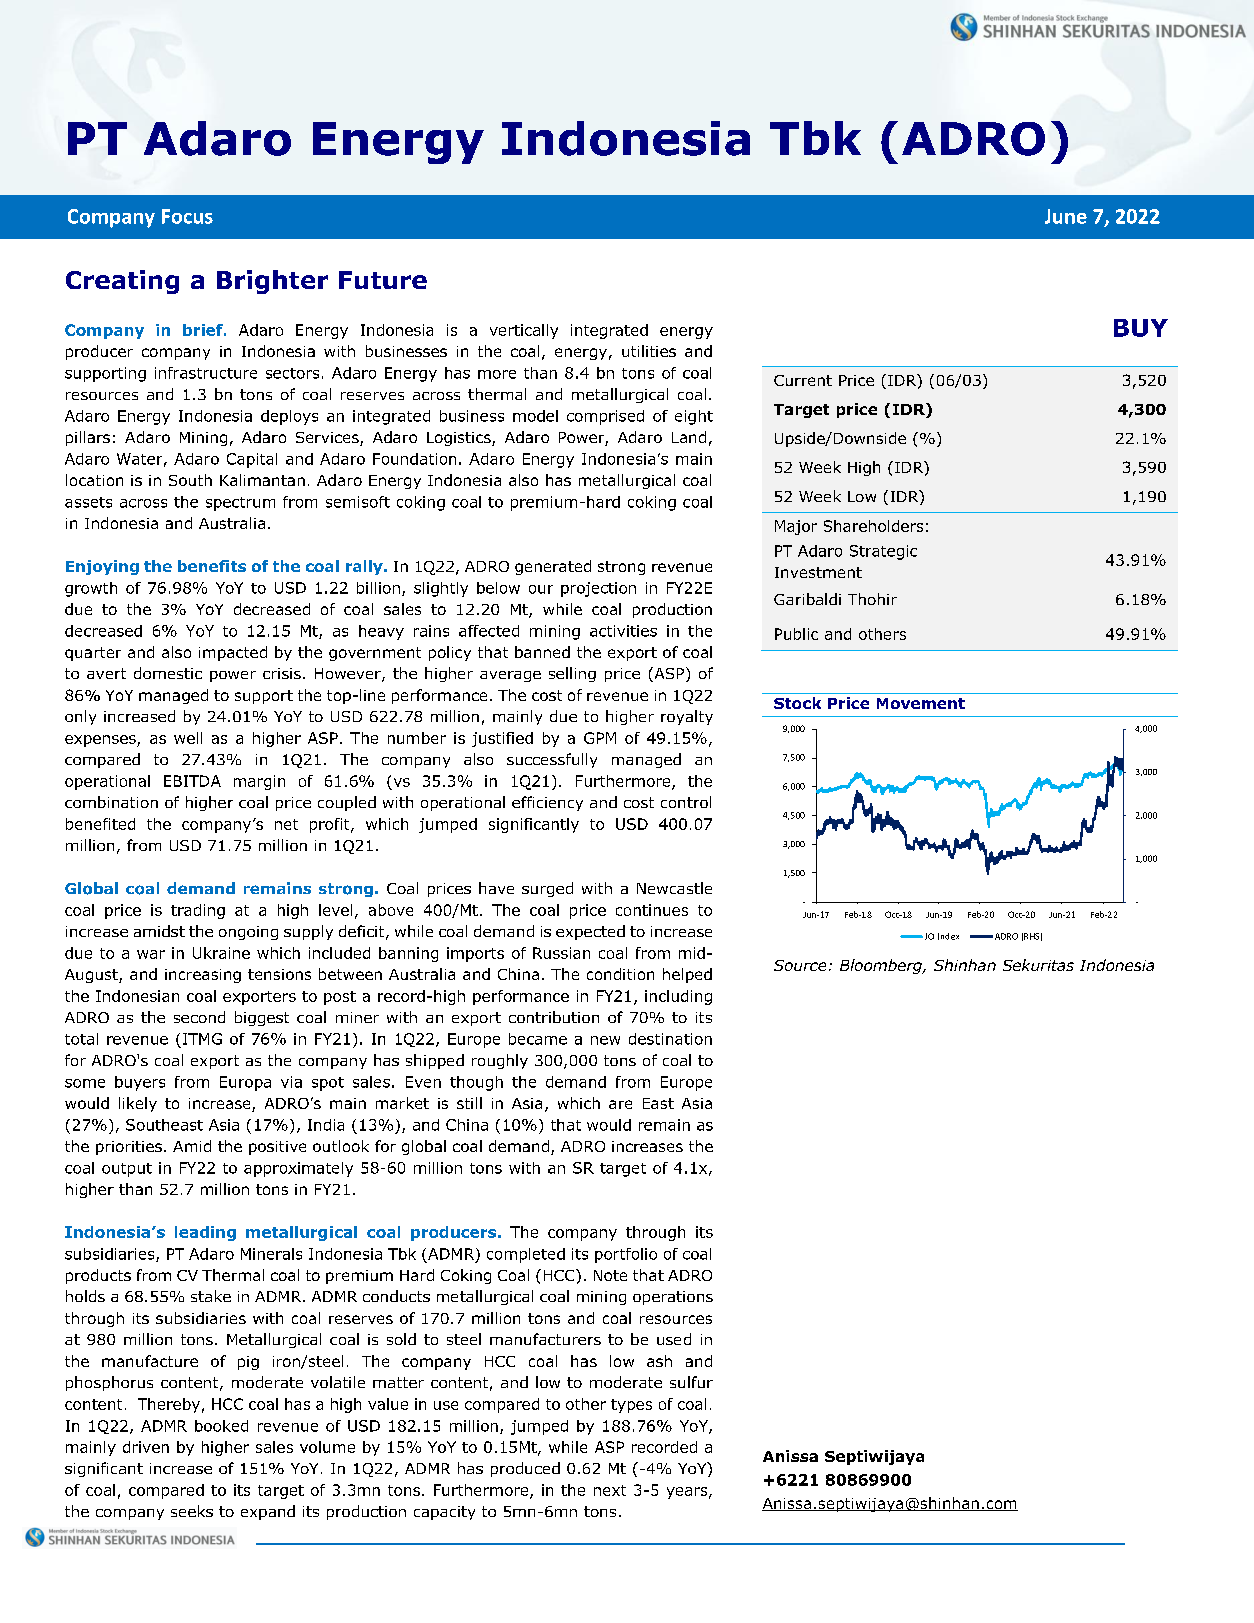 This screenshot has height=1623, width=1254. Describe the element at coordinates (524, 331) in the screenshot. I see `vertically` at that location.
